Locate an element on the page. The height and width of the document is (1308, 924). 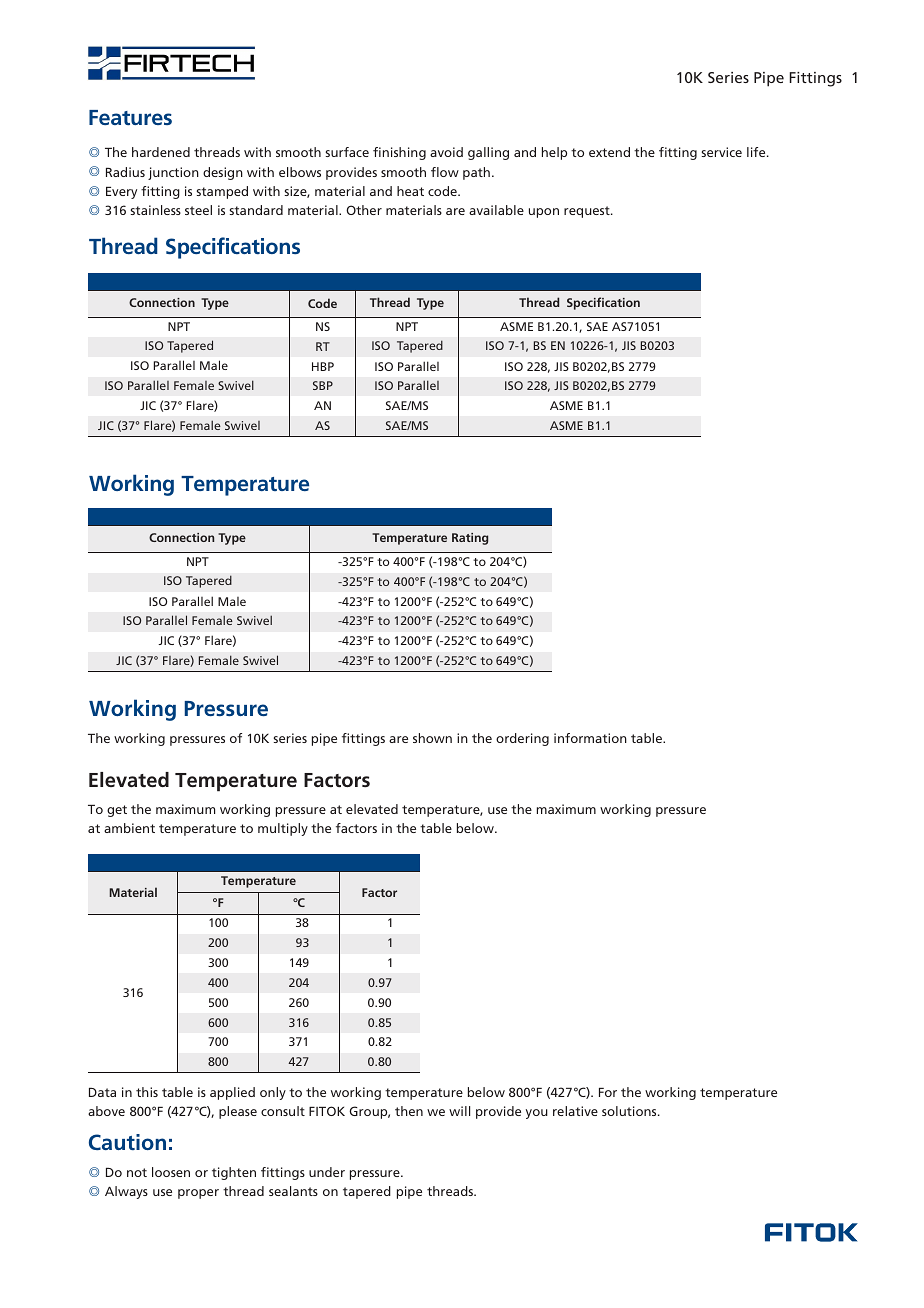
SBP is located at coordinates (323, 385).
